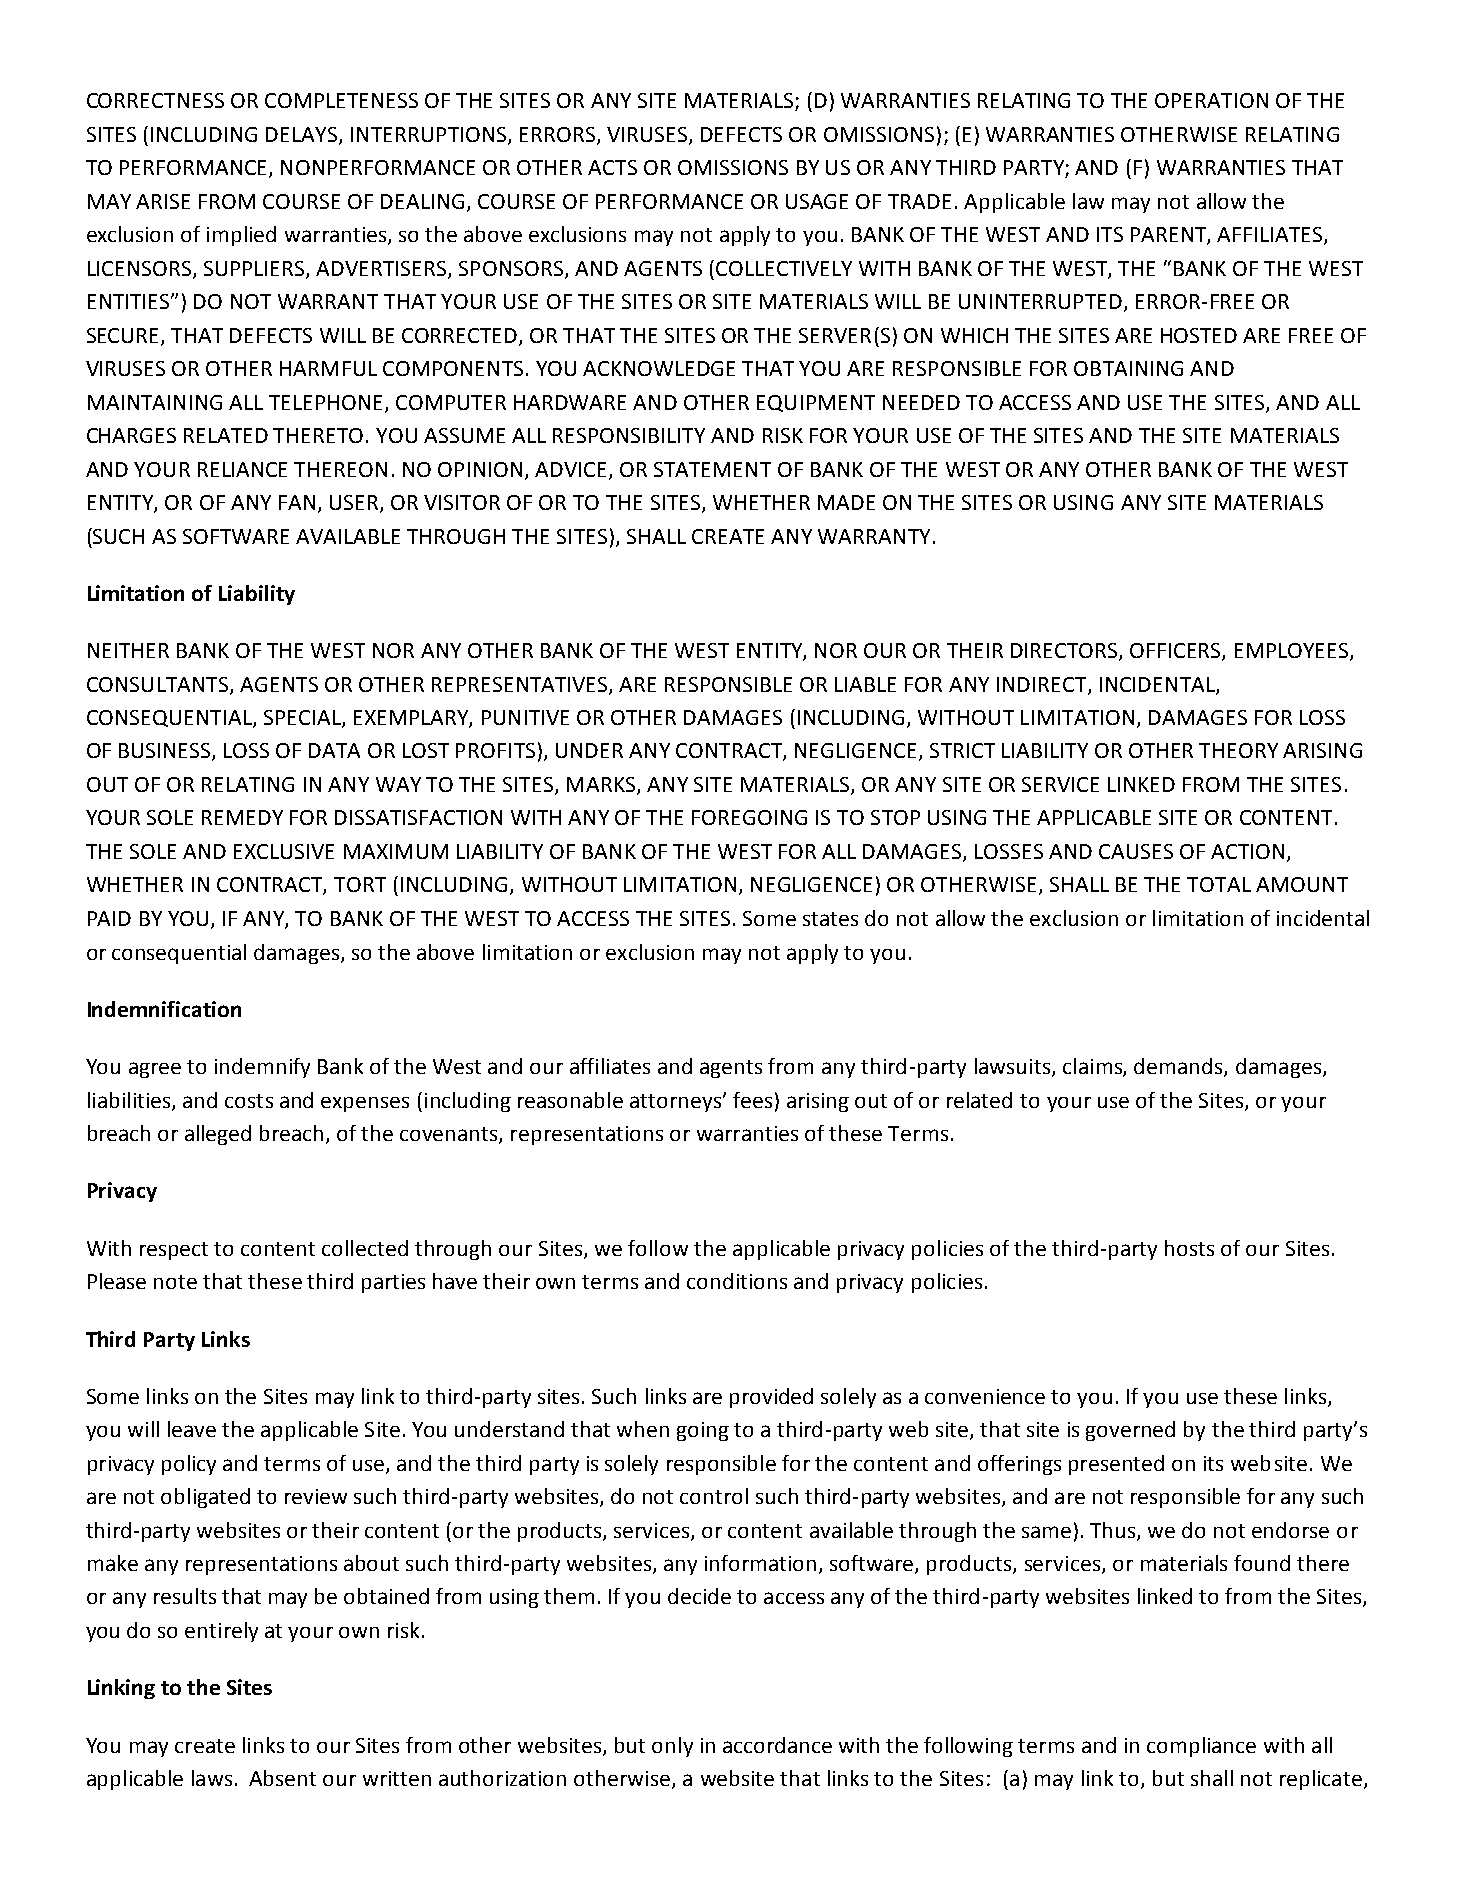 Image resolution: width=1459 pixels, height=1888 pixels. Describe the element at coordinates (282, 1778) in the screenshot. I see `Absent` at that location.
